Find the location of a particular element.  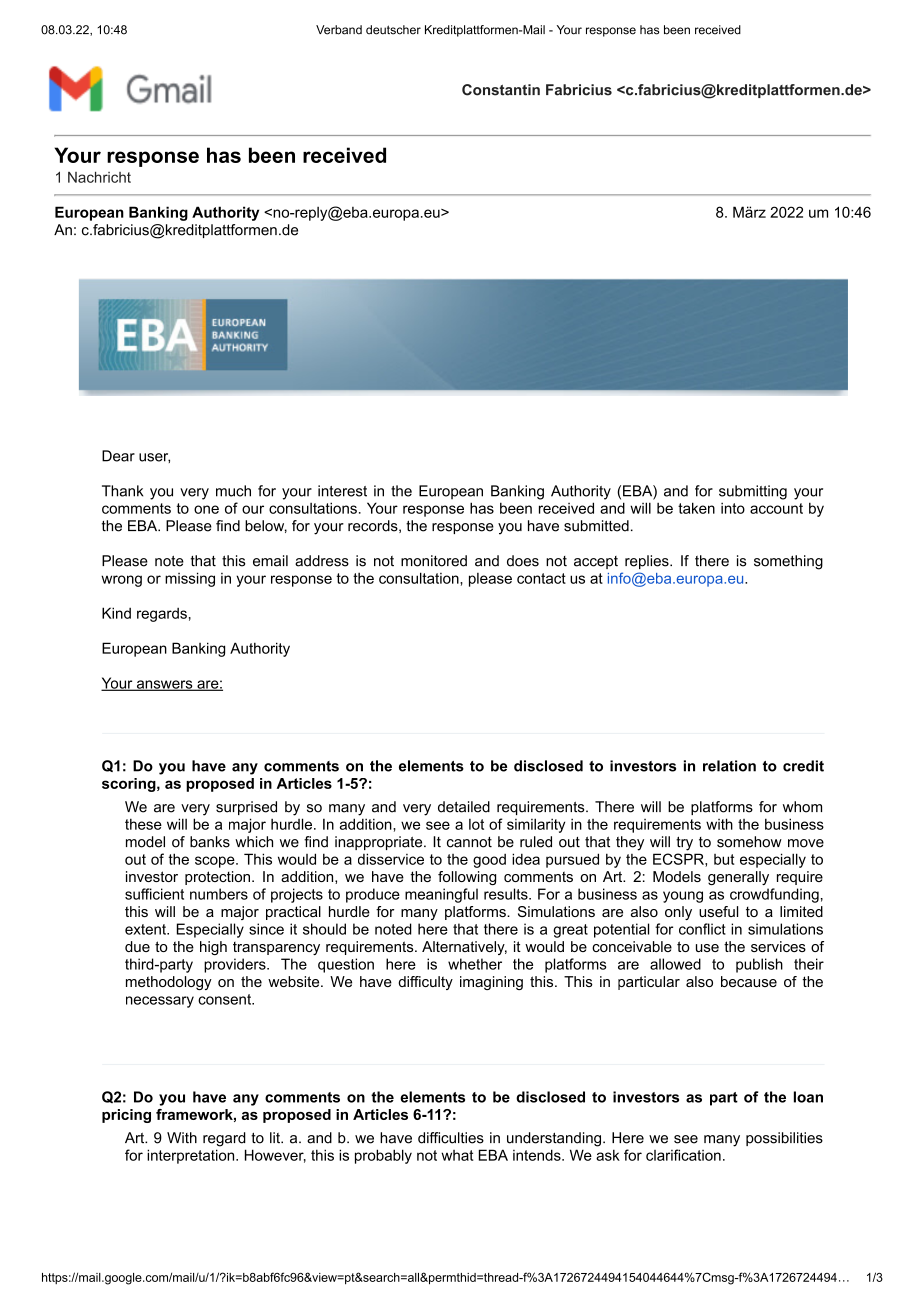

difficulties is located at coordinates (451, 1138).
